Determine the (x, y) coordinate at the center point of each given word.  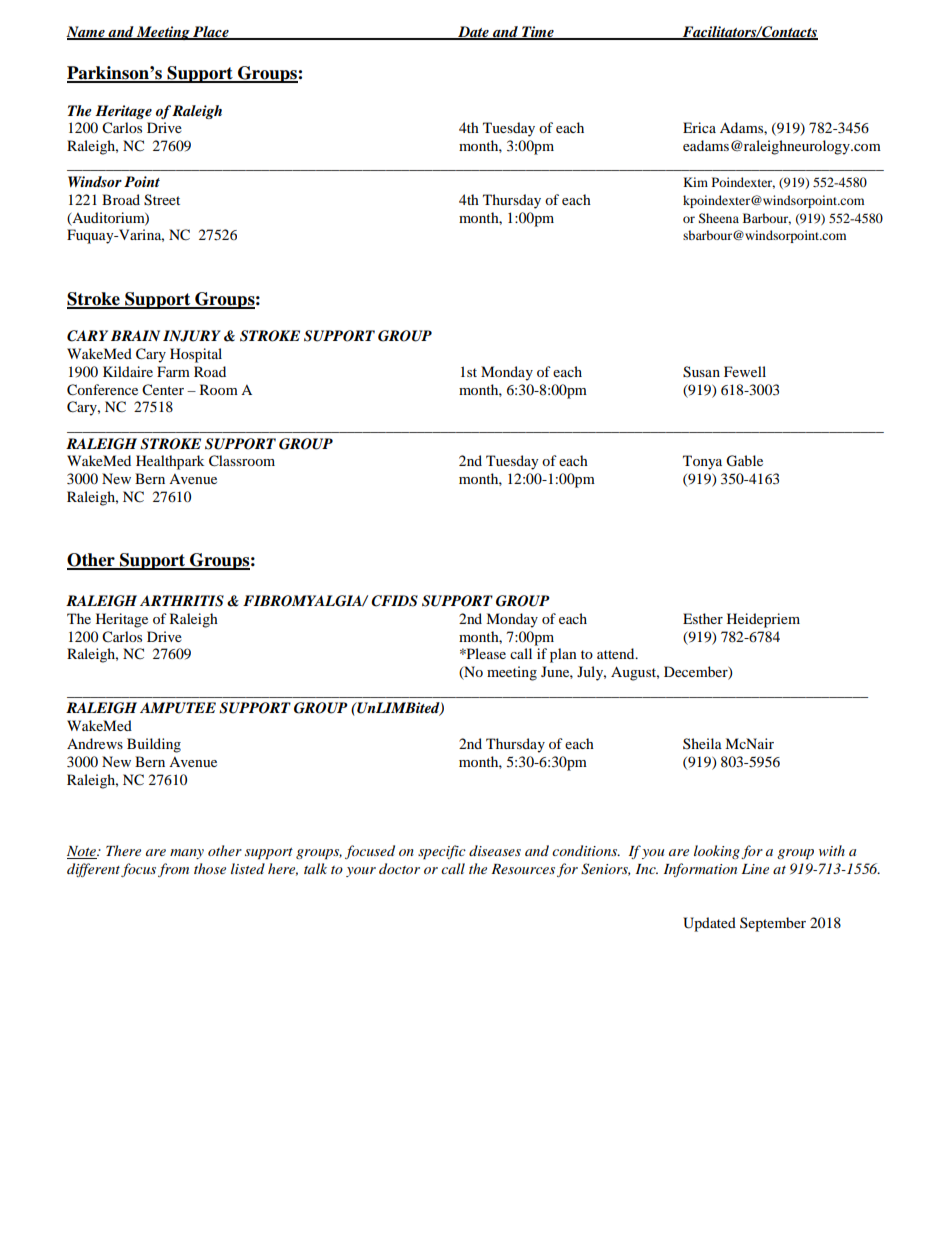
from (173, 870)
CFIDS (394, 601)
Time (538, 32)
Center (163, 390)
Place (211, 32)
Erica (699, 127)
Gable (744, 461)
